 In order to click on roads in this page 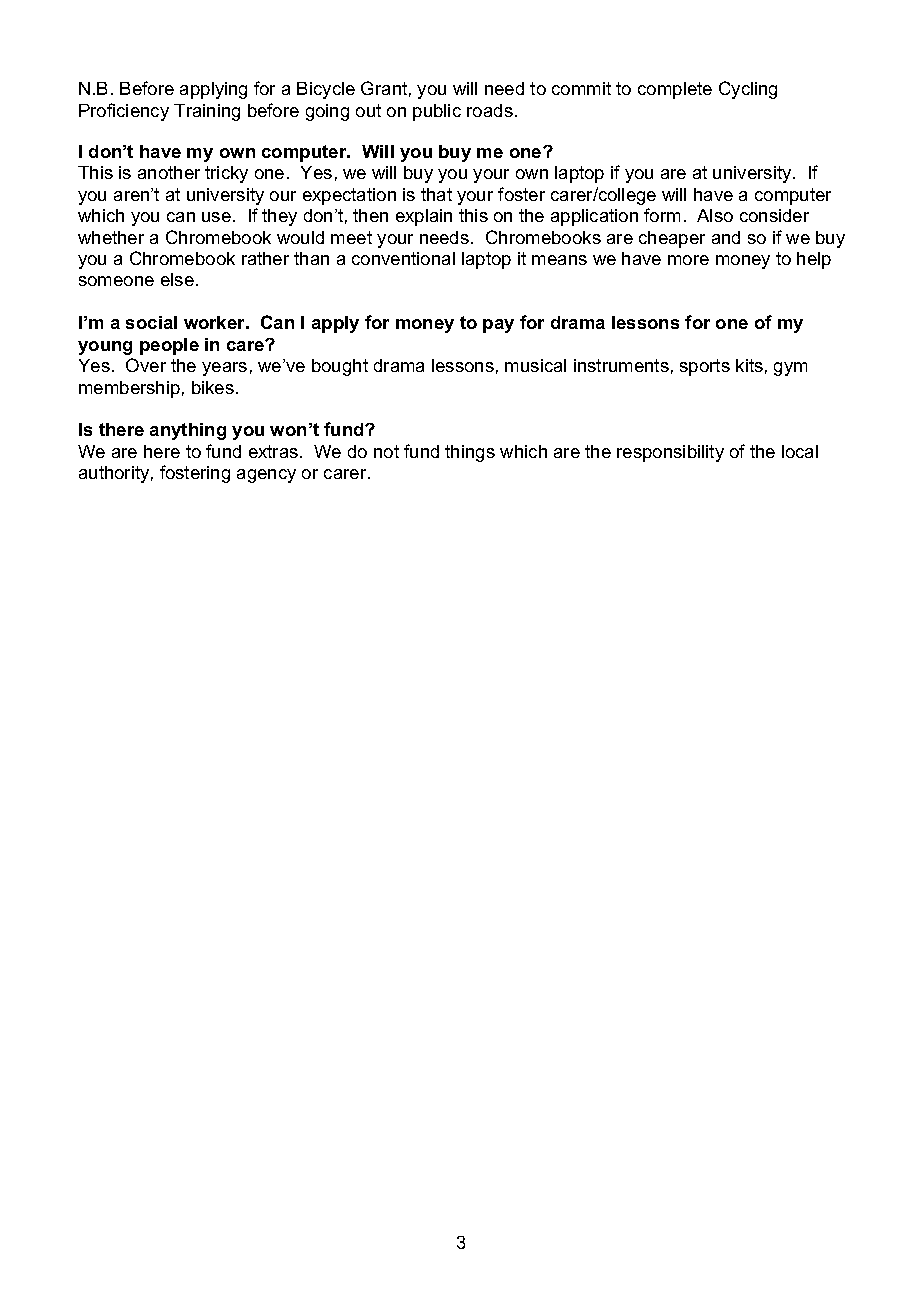, I will do `click(490, 110)`.
